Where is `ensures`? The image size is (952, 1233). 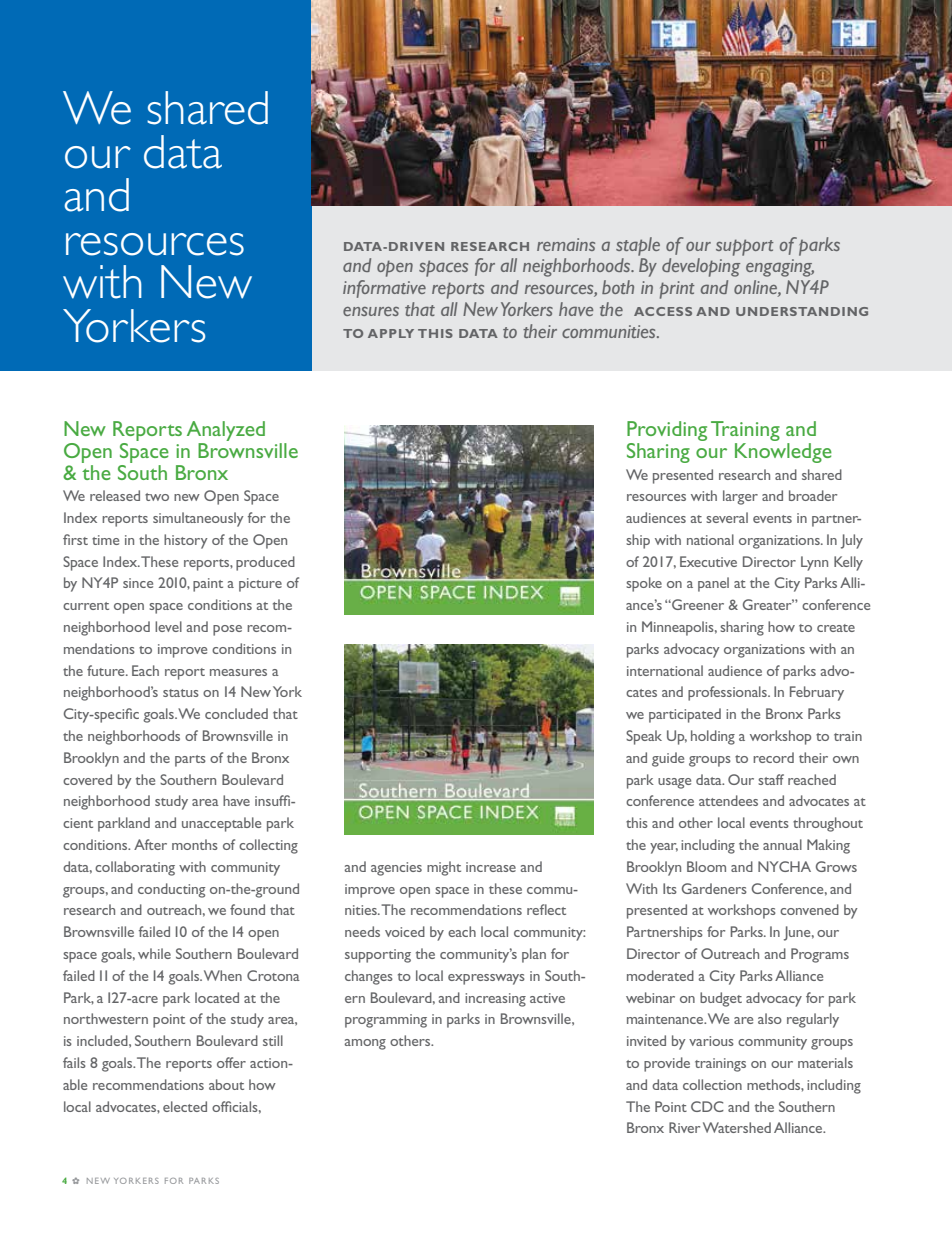 ensures is located at coordinates (371, 311).
